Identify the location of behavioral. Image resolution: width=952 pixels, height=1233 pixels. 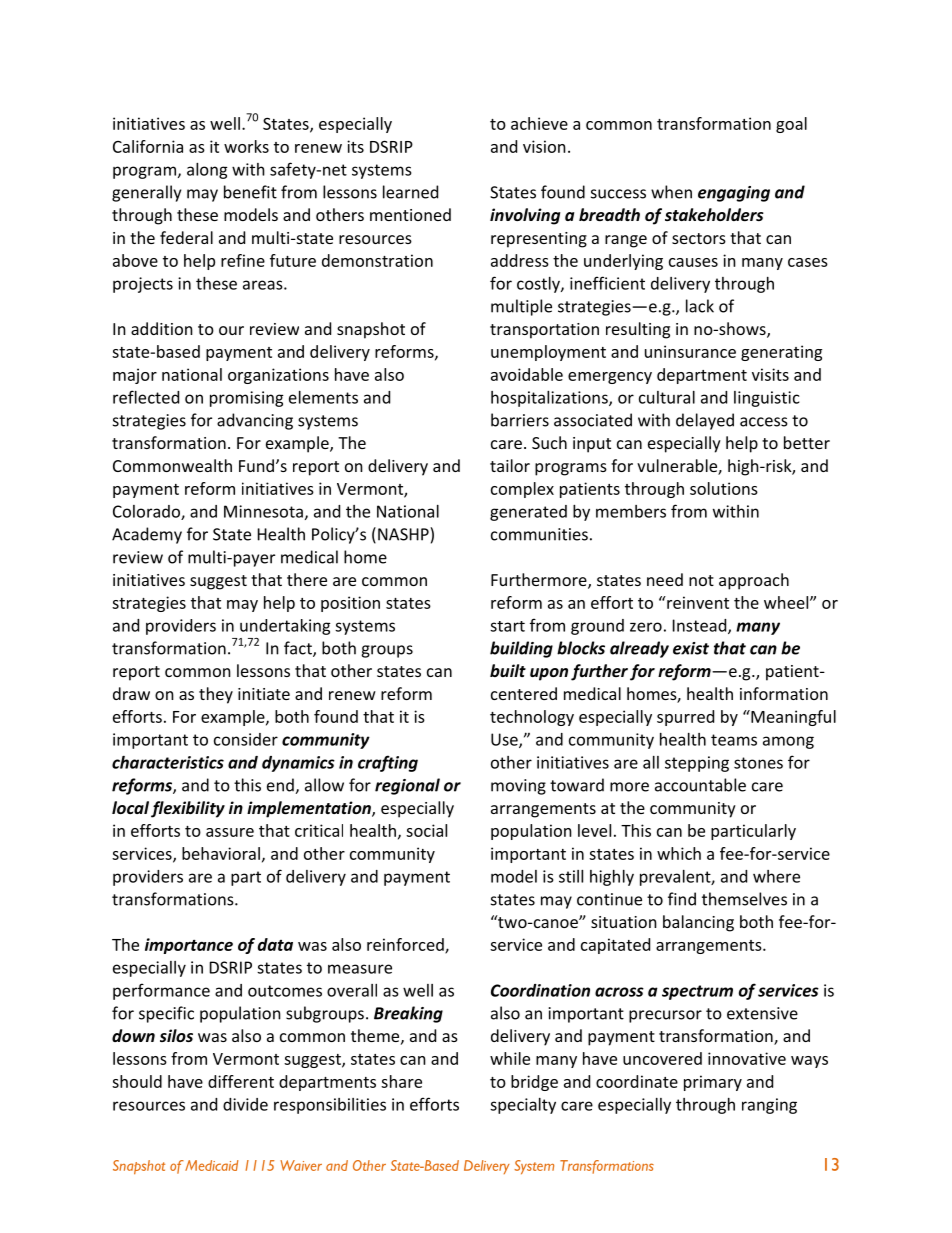
(221, 853).
